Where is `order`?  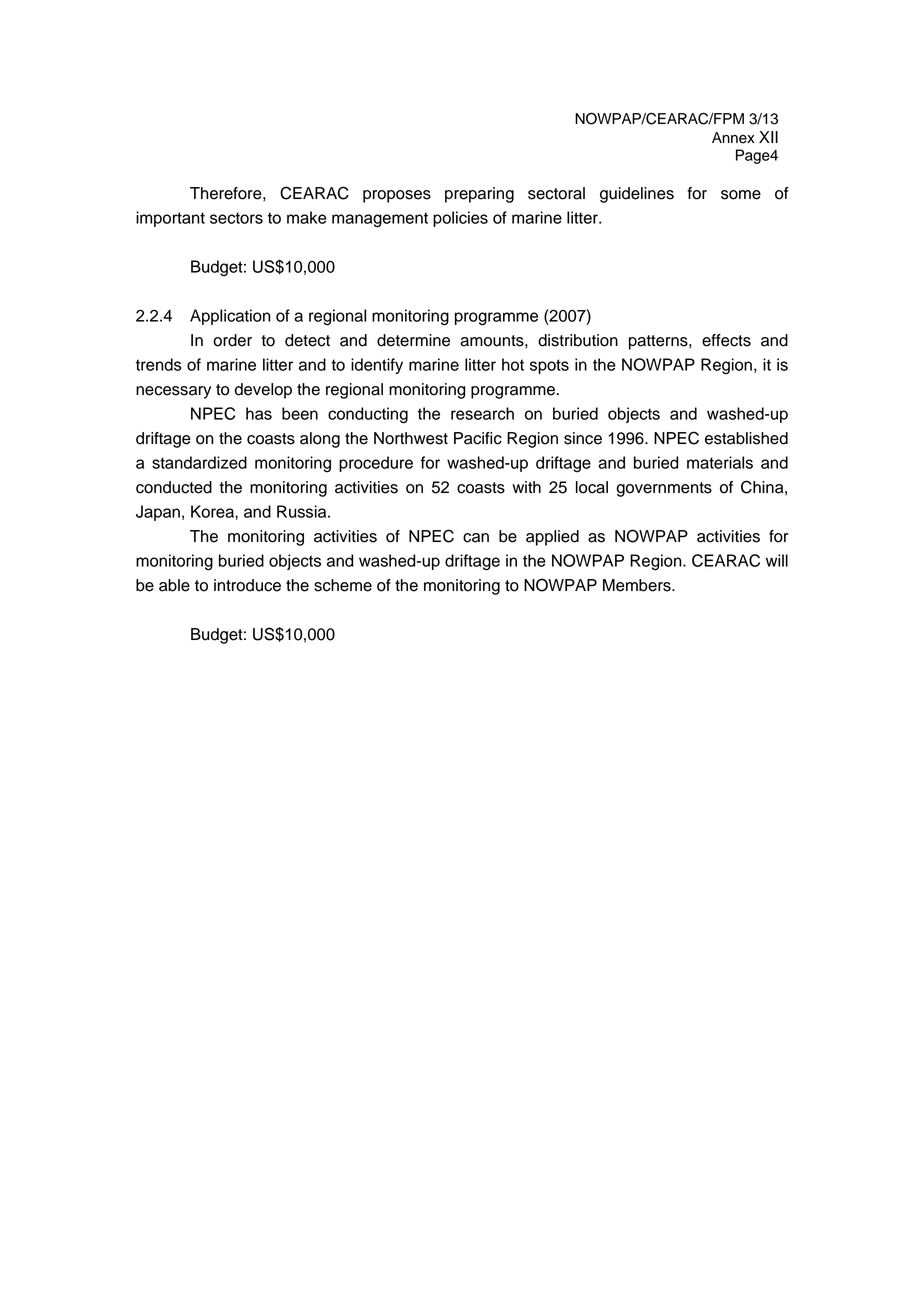
order is located at coordinates (232, 340).
